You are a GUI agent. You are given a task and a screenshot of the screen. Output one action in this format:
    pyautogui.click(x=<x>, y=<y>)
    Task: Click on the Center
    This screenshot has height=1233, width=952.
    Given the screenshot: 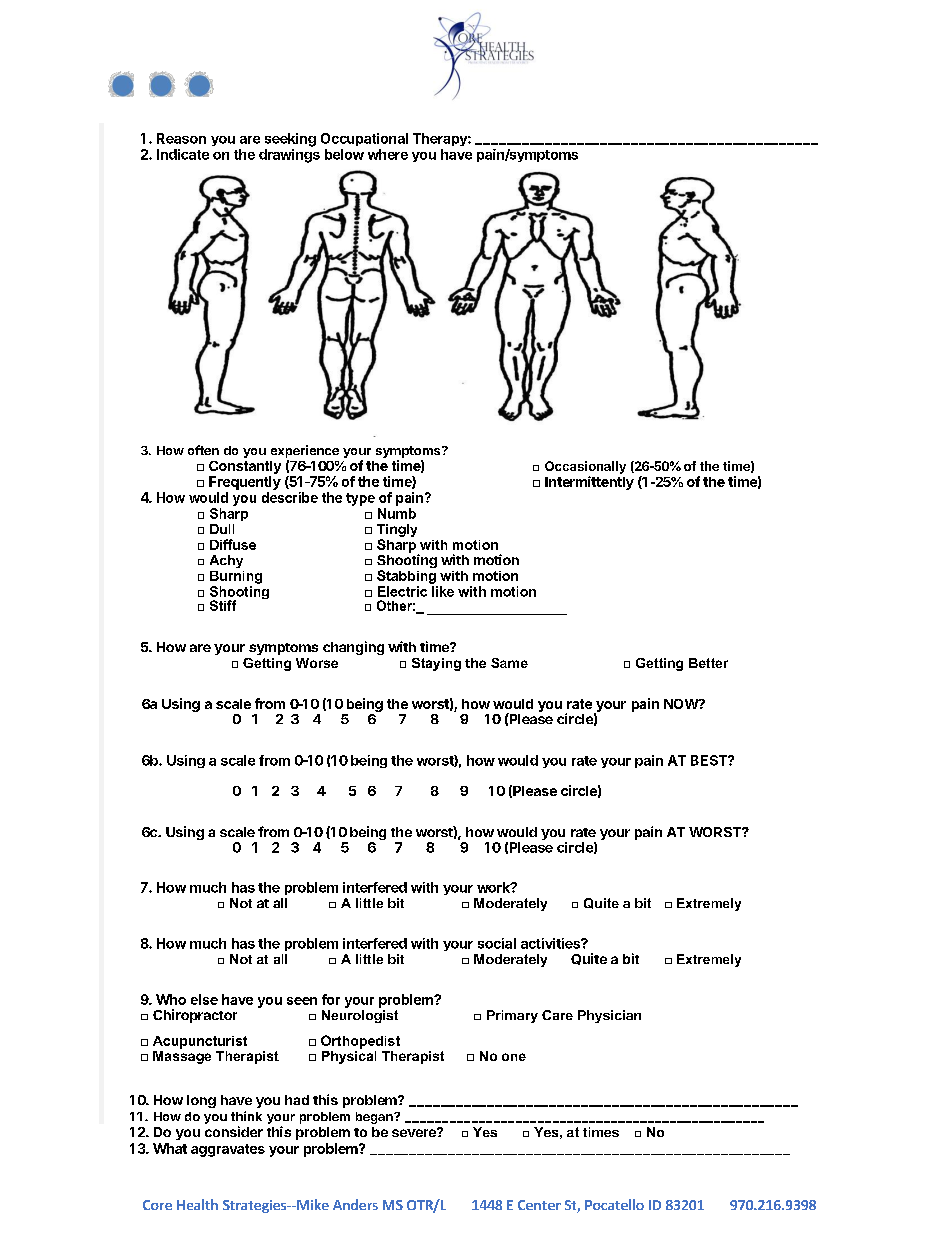 What is the action you would take?
    pyautogui.click(x=539, y=1205)
